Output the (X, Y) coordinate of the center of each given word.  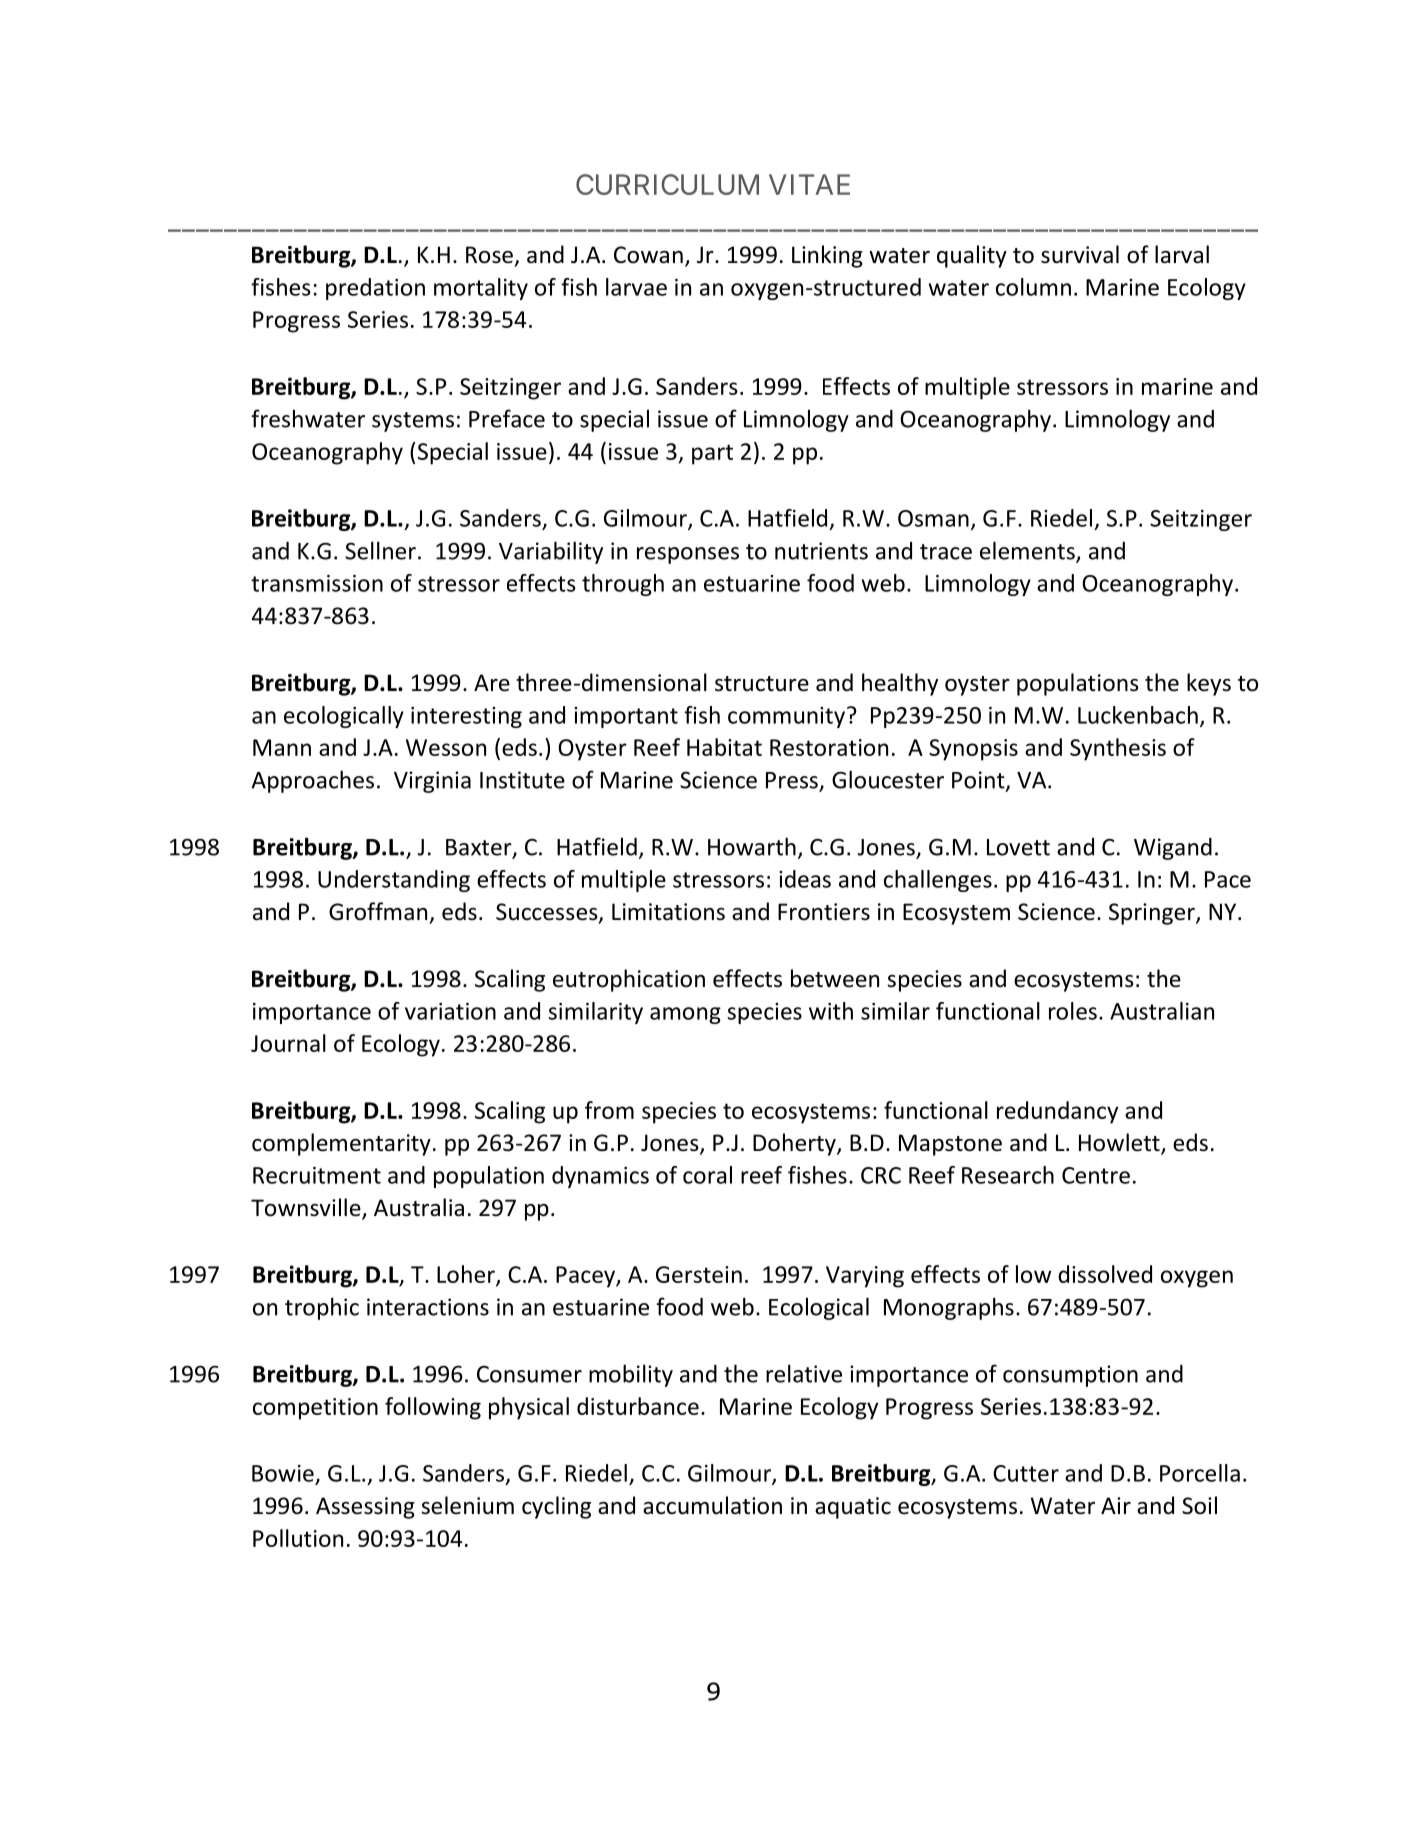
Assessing (365, 1508)
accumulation (712, 1505)
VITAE (809, 184)
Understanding (394, 881)
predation (375, 289)
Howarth (752, 846)
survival (1080, 254)
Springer (1153, 914)
